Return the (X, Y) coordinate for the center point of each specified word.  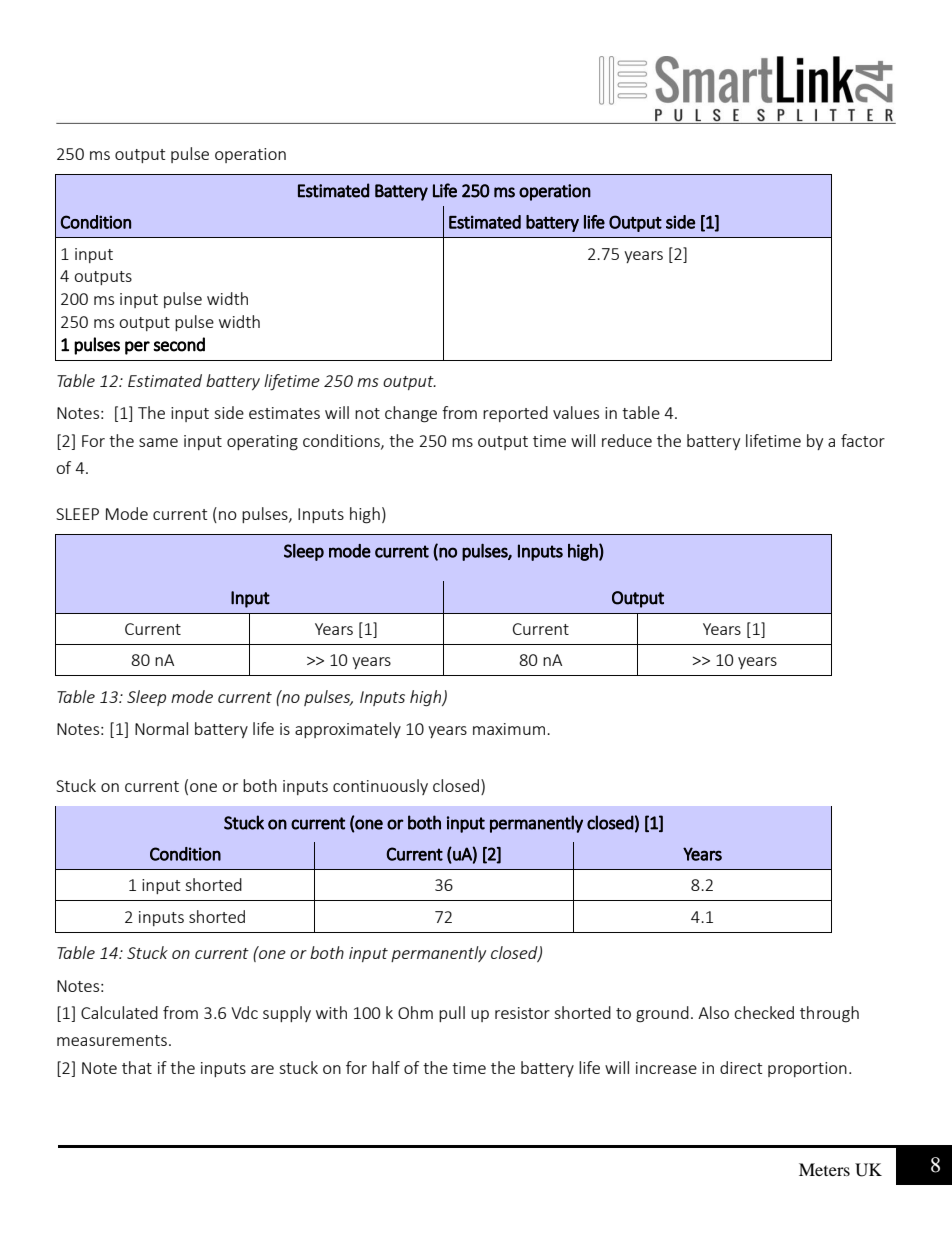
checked (764, 1012)
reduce (627, 440)
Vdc (244, 1012)
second (179, 344)
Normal (161, 728)
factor (863, 440)
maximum (509, 729)
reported (515, 414)
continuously (380, 787)
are (262, 1069)
